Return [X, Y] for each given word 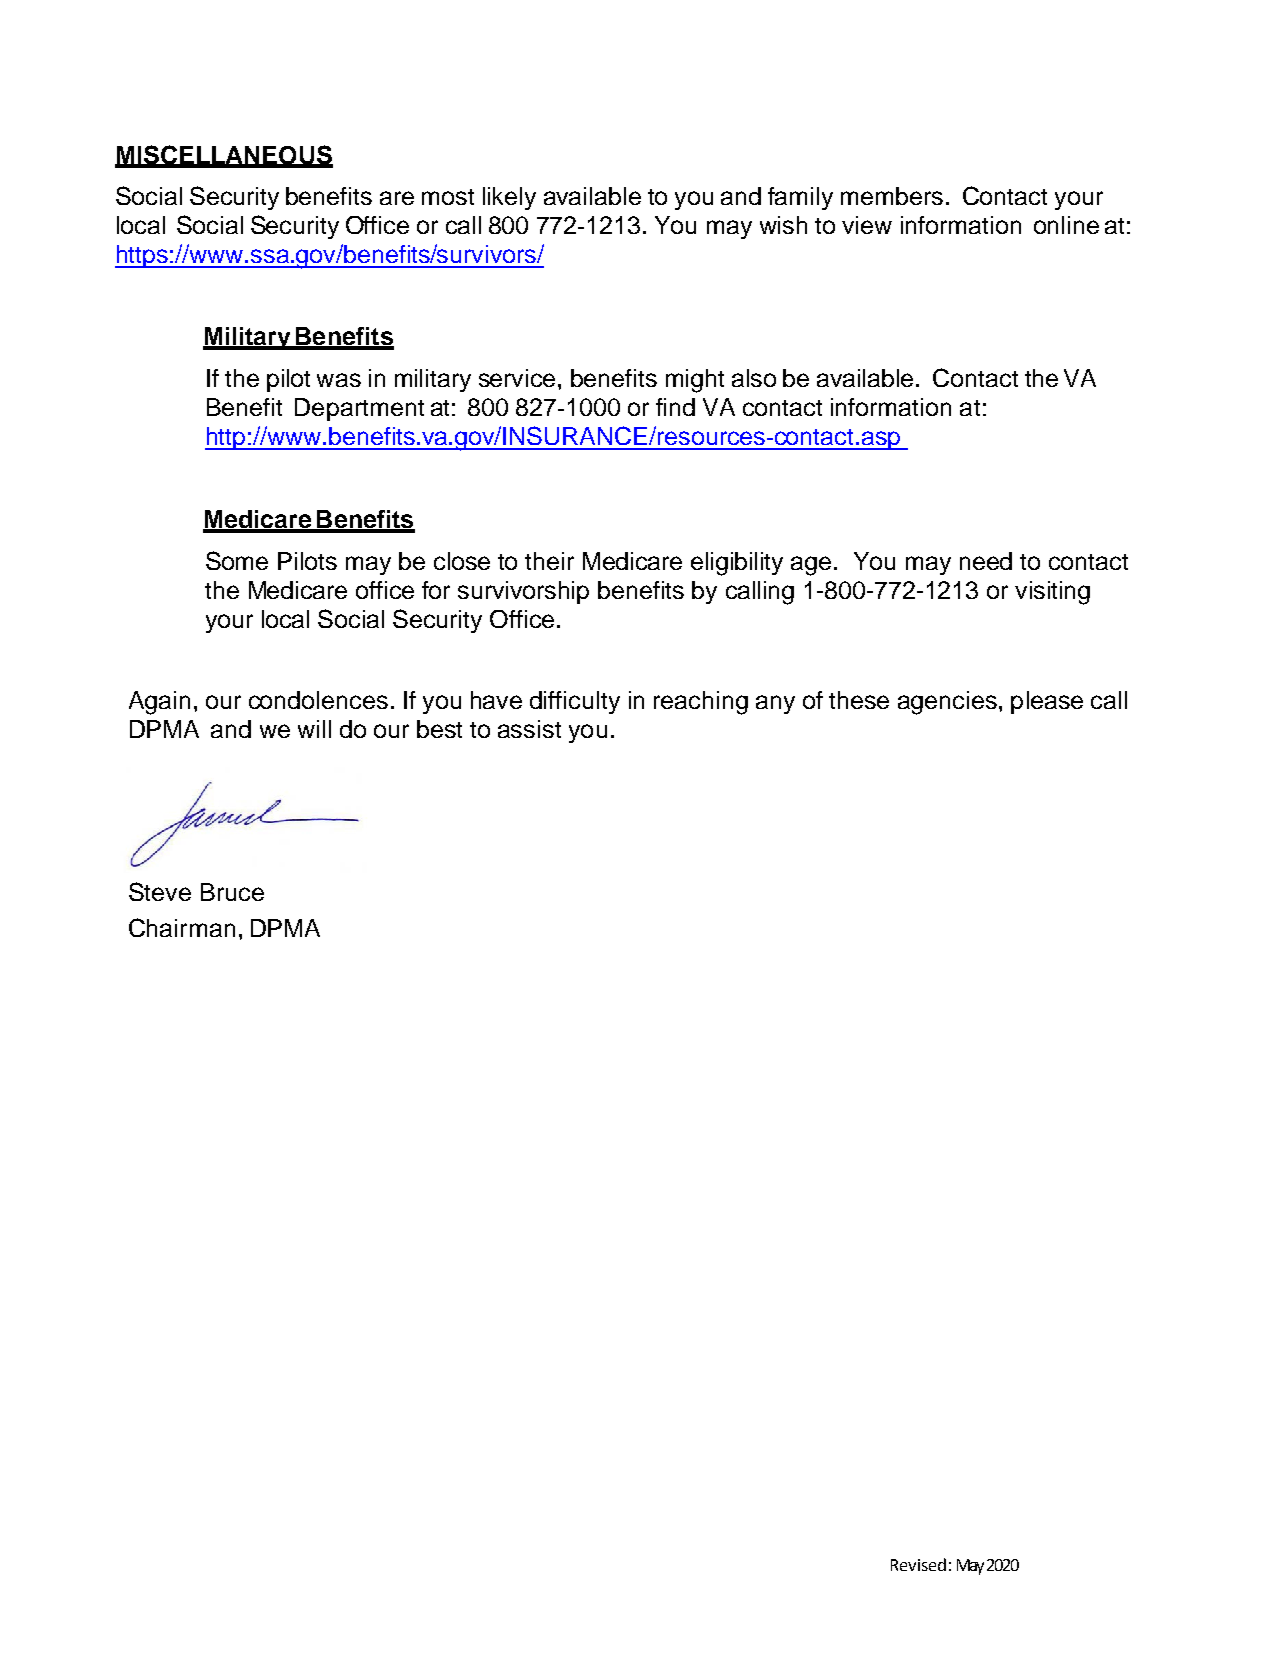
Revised [918, 1564]
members [892, 196]
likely [509, 198]
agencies [947, 703]
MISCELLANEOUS [224, 156]
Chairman [182, 927]
